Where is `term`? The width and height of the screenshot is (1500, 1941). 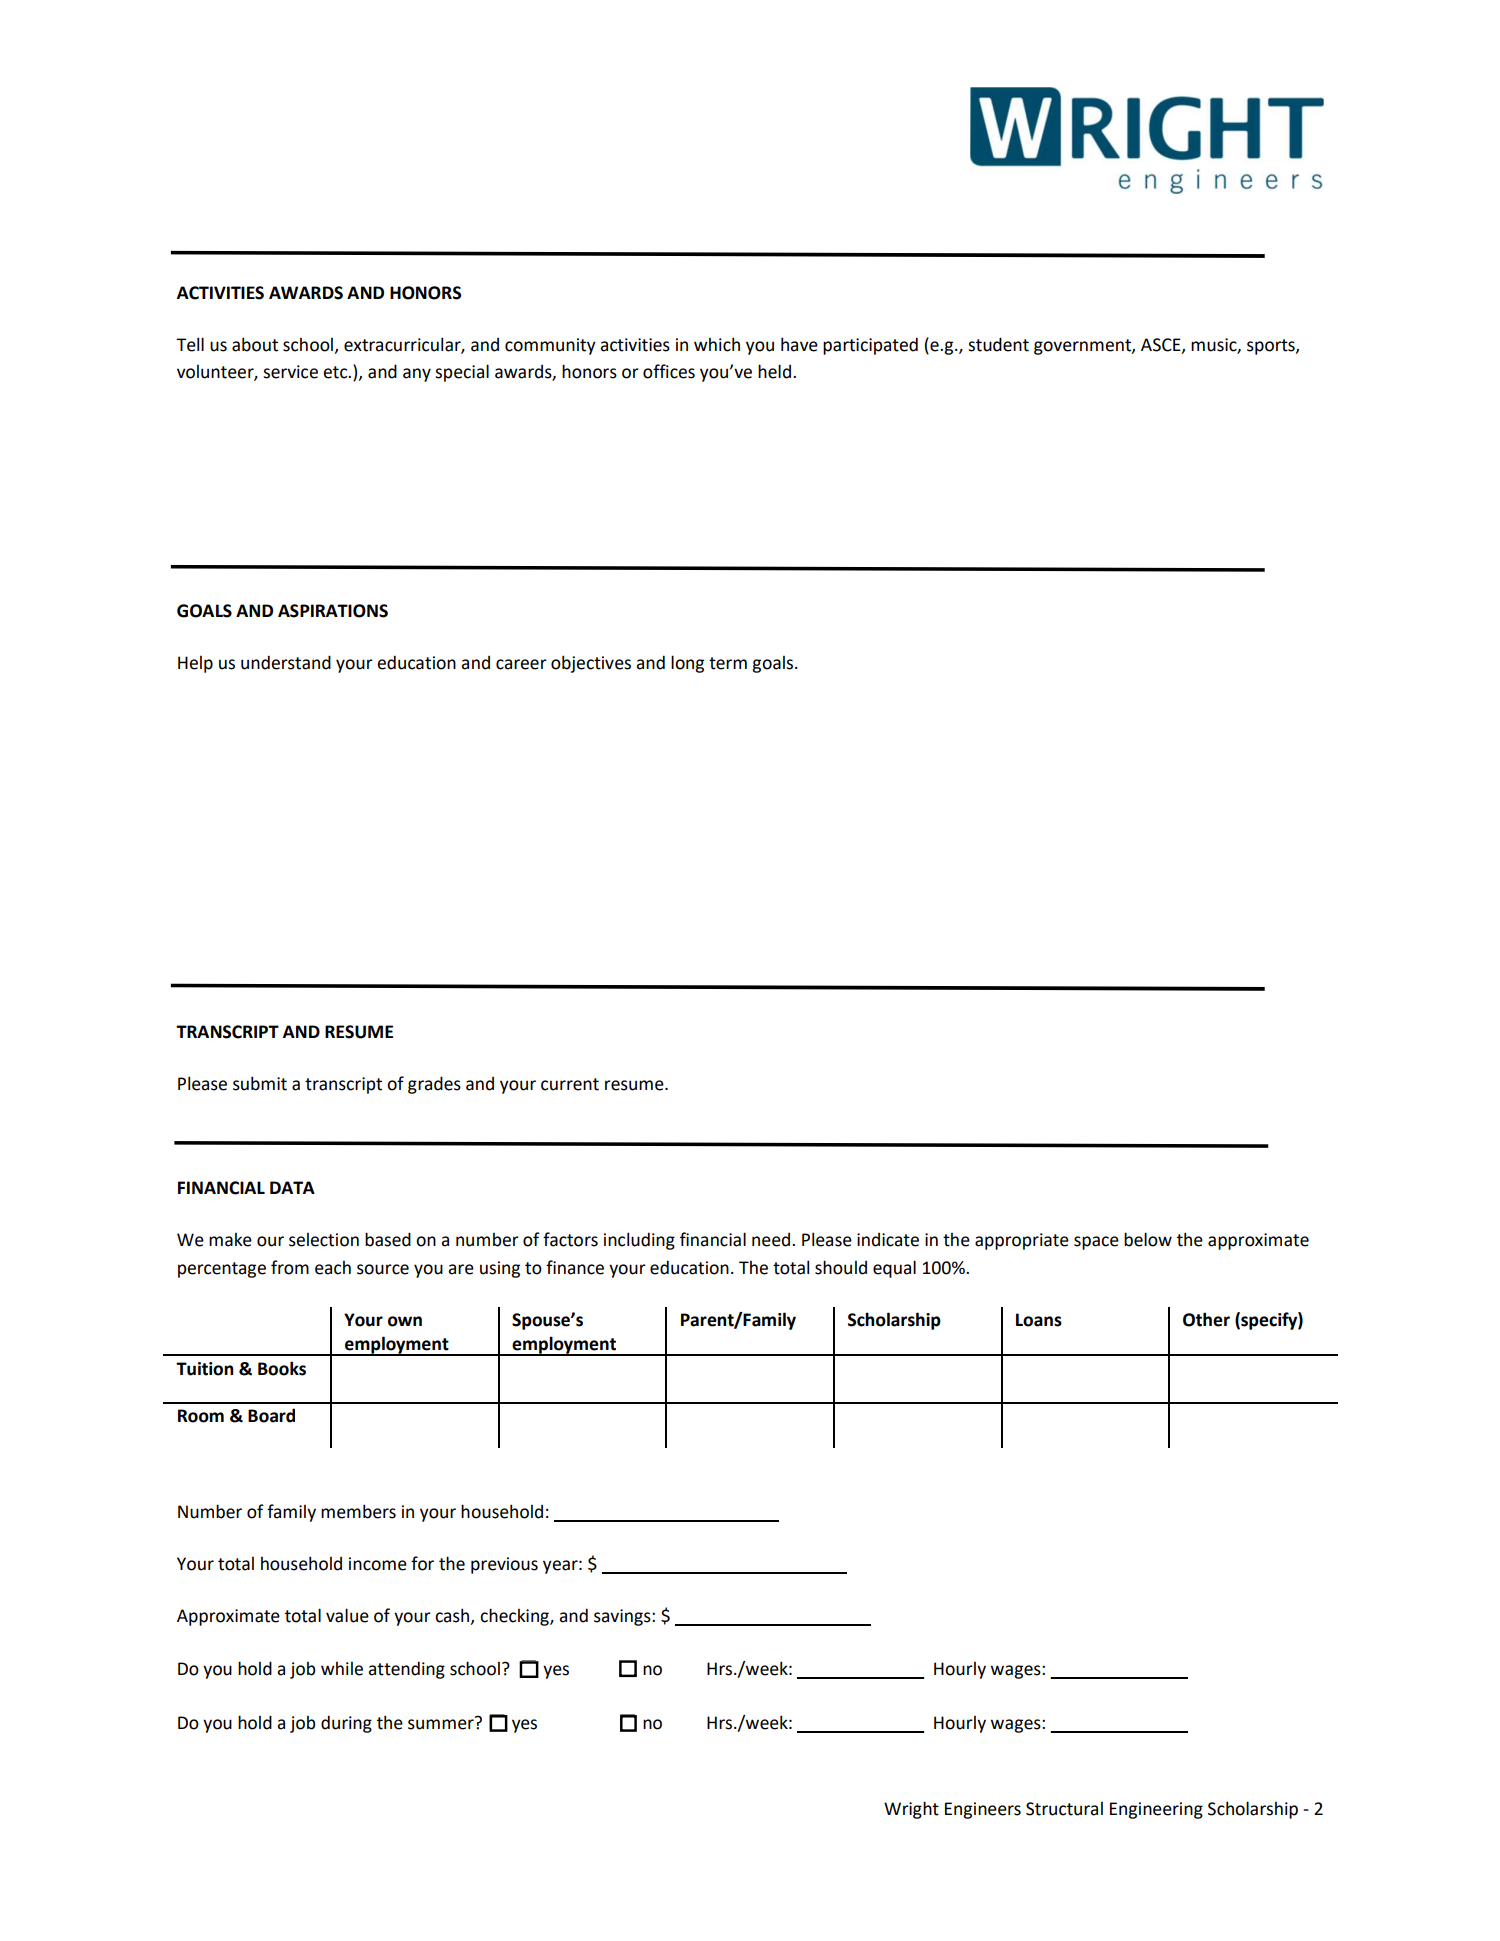 term is located at coordinates (728, 663).
